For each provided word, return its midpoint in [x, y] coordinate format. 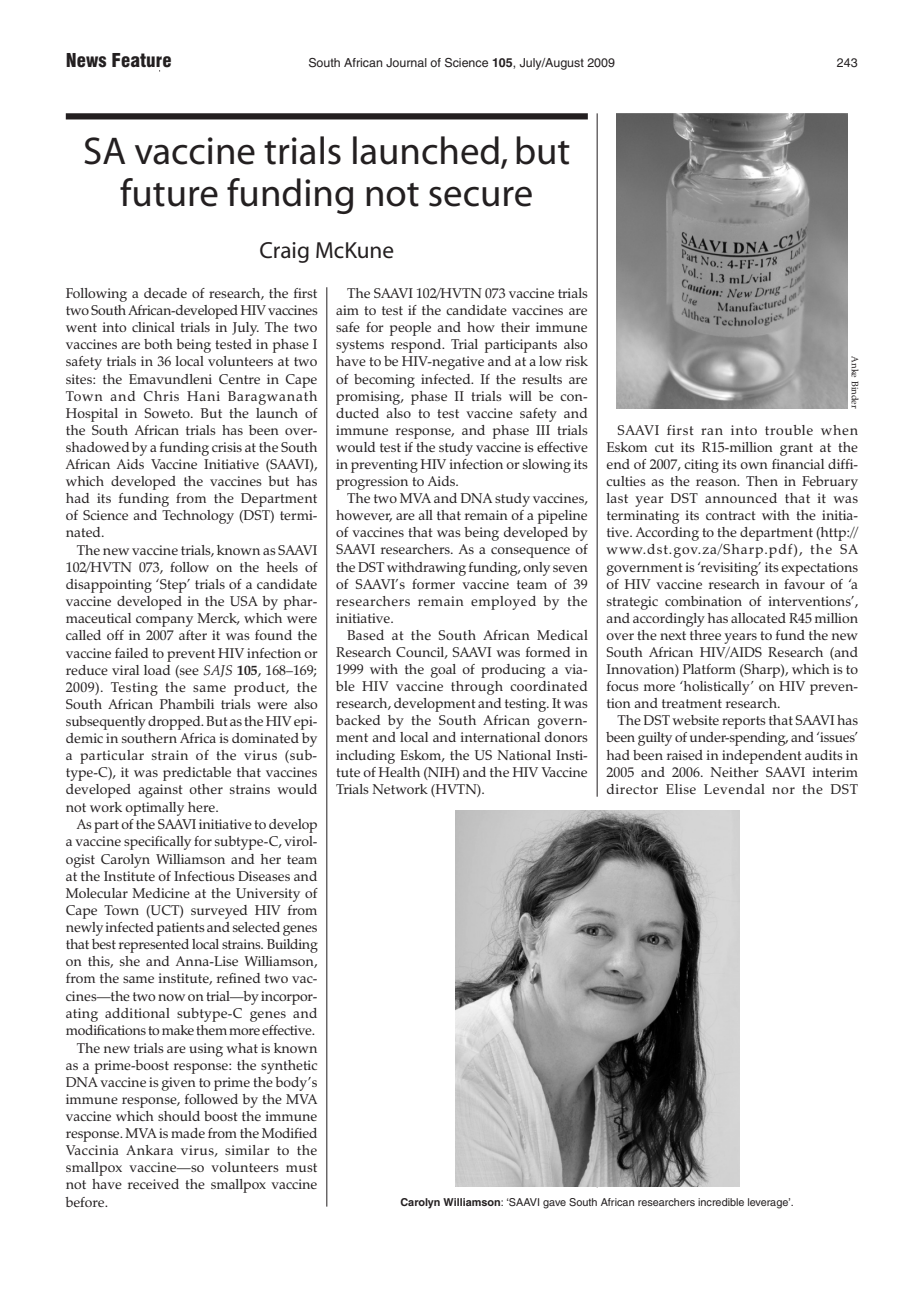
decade [165, 293]
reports [744, 722]
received [153, 1184]
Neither [734, 772]
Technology [198, 517]
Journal [406, 62]
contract [731, 515]
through [477, 688]
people [410, 329]
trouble [789, 430]
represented [154, 946]
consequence [530, 552]
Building [292, 946]
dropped [175, 723]
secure [480, 196]
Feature [141, 60]
